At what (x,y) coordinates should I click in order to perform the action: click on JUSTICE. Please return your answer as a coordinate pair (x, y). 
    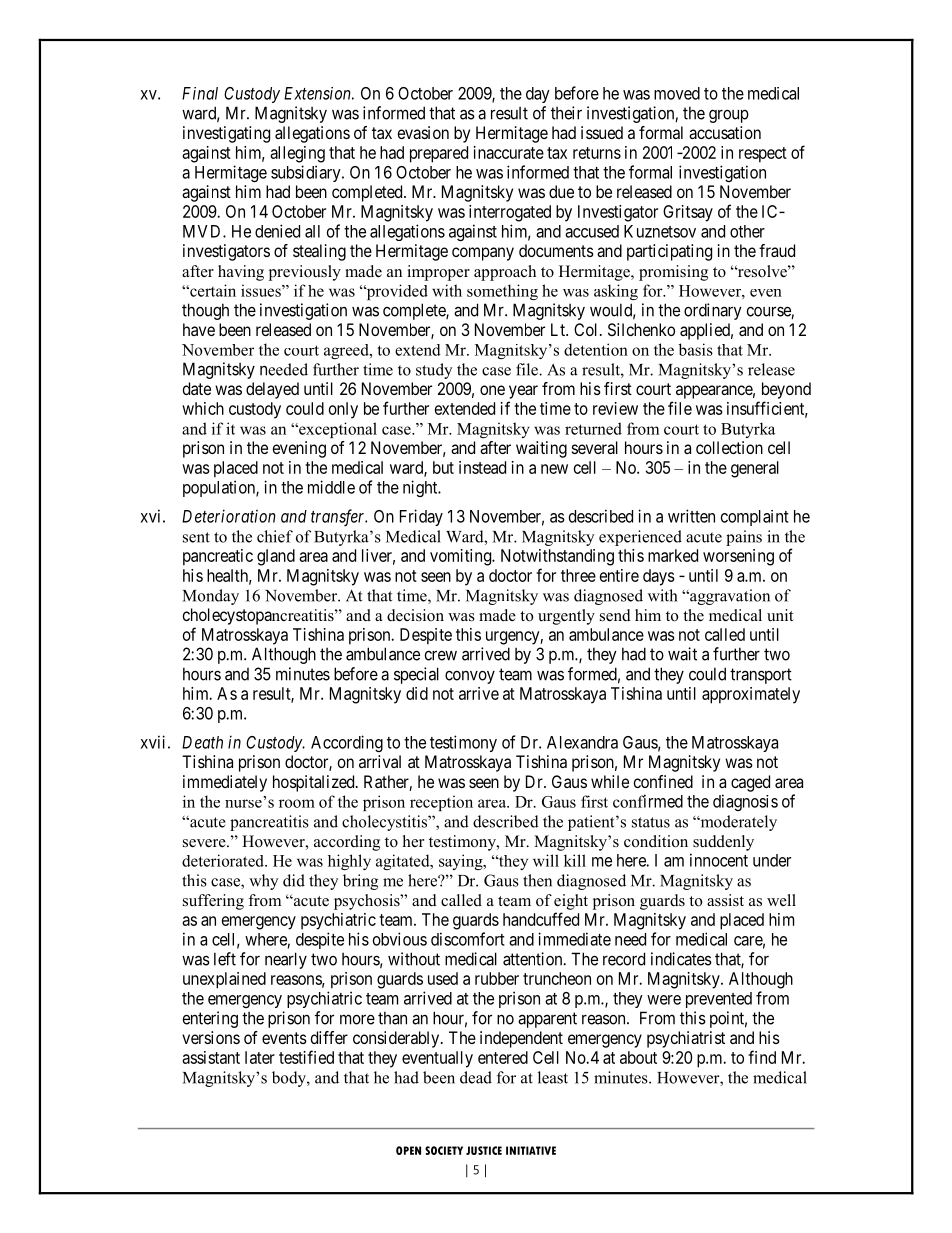
    Looking at the image, I should click on (484, 1150).
